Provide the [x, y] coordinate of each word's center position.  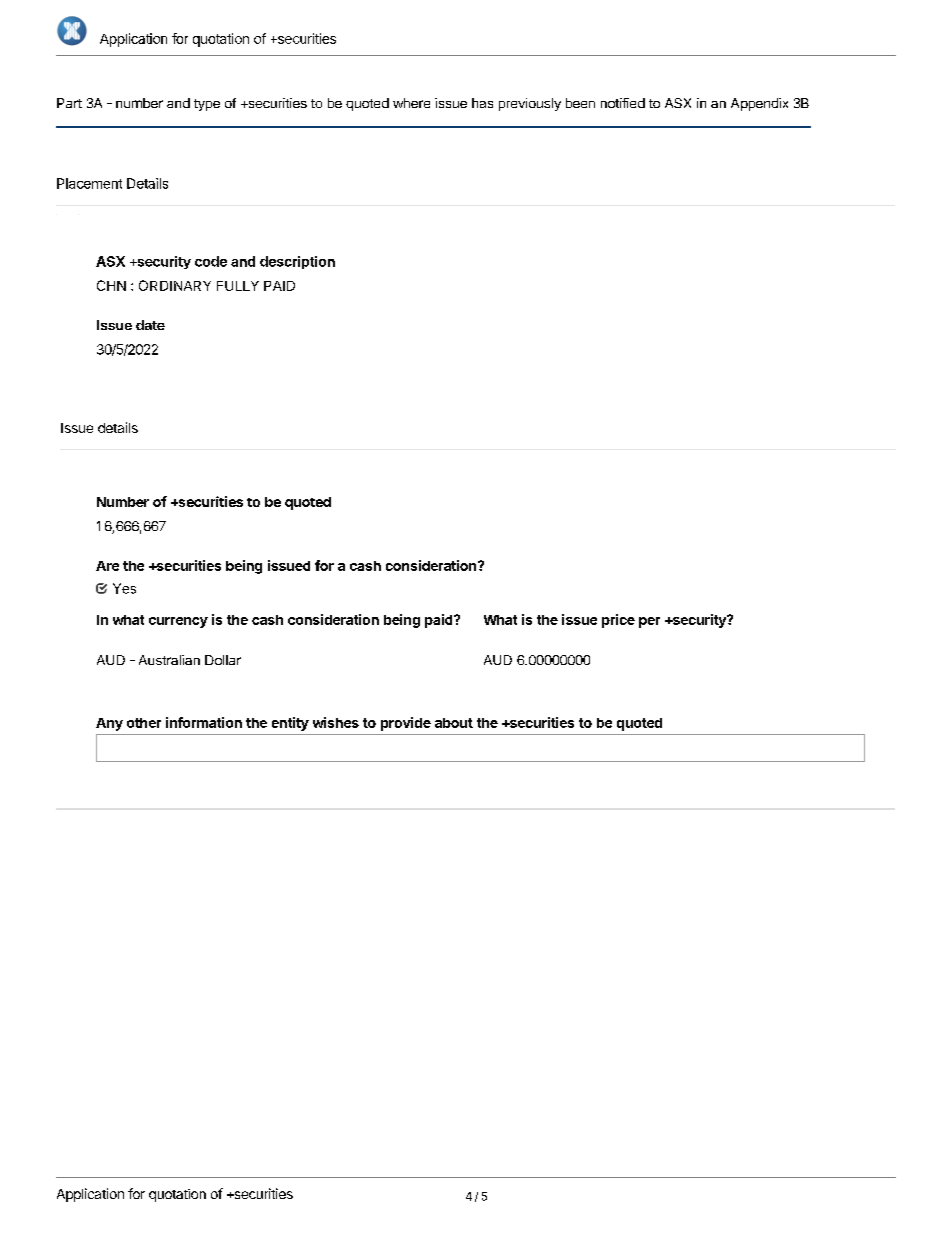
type [207, 105]
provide [406, 724]
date [150, 325]
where [411, 103]
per [649, 622]
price [618, 621]
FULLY [238, 286]
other [144, 723]
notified [623, 103]
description [297, 262]
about [454, 723]
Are [107, 566]
